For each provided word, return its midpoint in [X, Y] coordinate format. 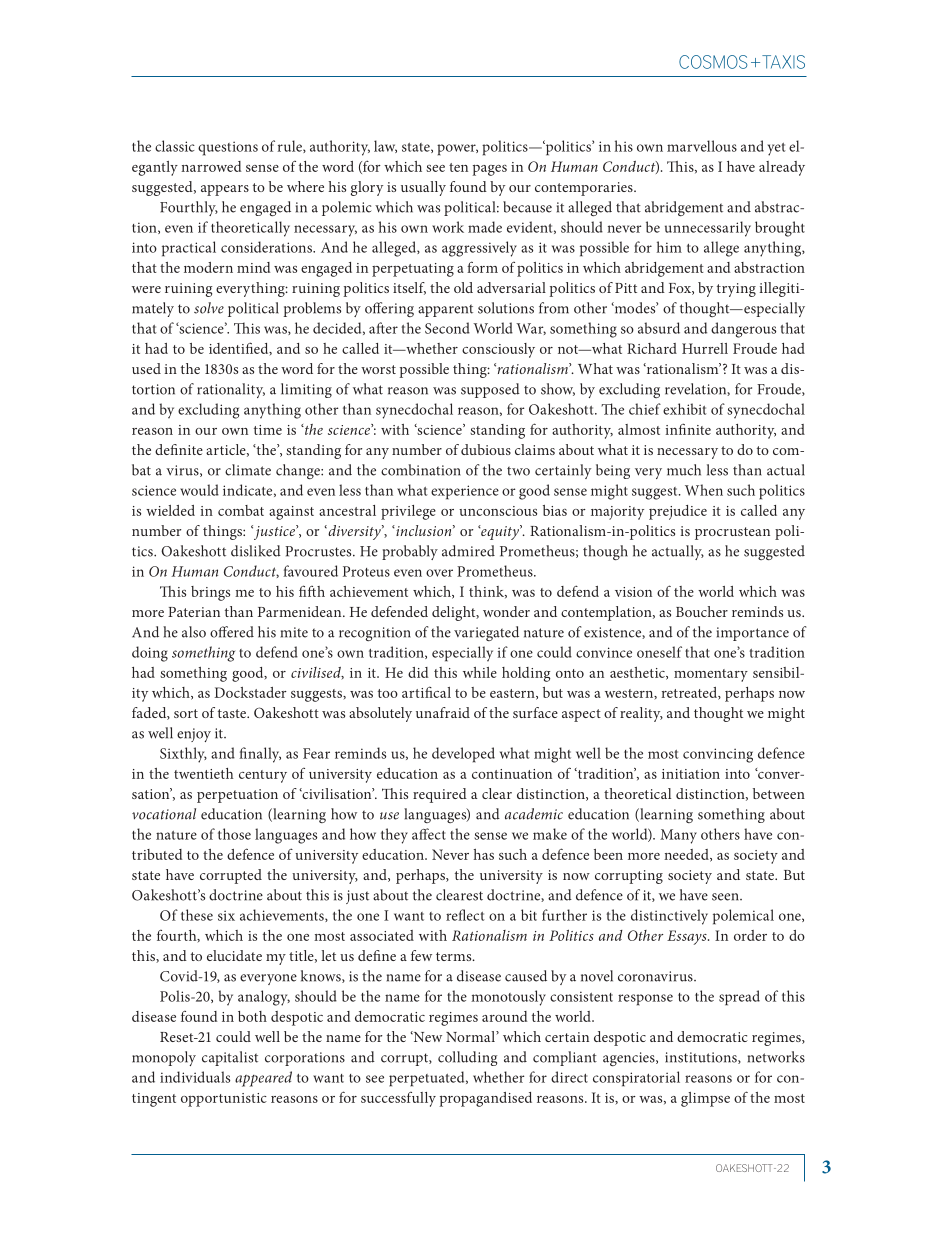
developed [463, 755]
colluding [467, 1058]
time [268, 430]
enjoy [194, 735]
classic [175, 146]
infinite [688, 429]
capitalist [230, 1058]
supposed [490, 390]
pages [489, 170]
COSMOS [713, 62]
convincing [718, 755]
